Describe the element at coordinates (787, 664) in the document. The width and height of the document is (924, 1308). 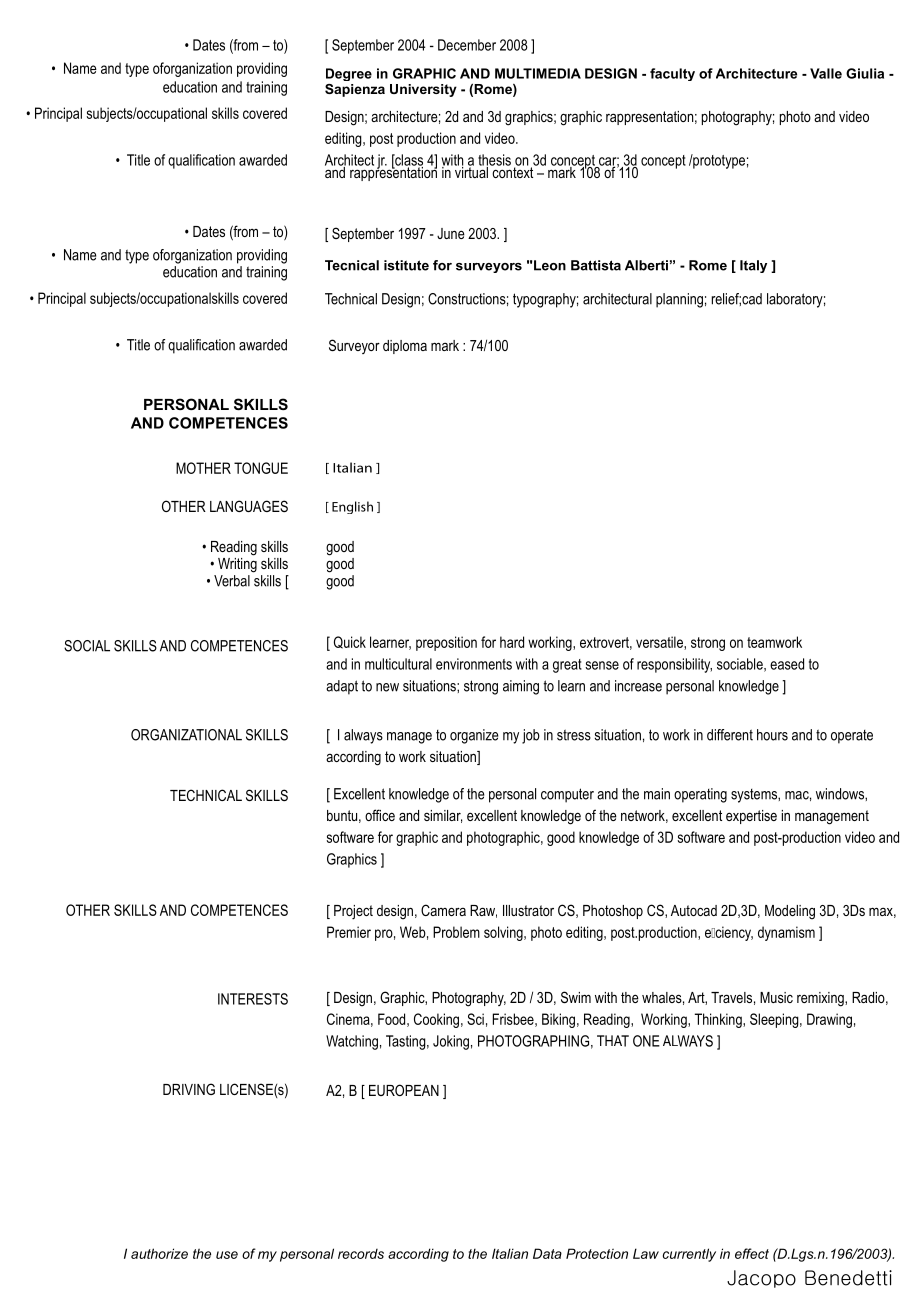
I see `eased` at that location.
